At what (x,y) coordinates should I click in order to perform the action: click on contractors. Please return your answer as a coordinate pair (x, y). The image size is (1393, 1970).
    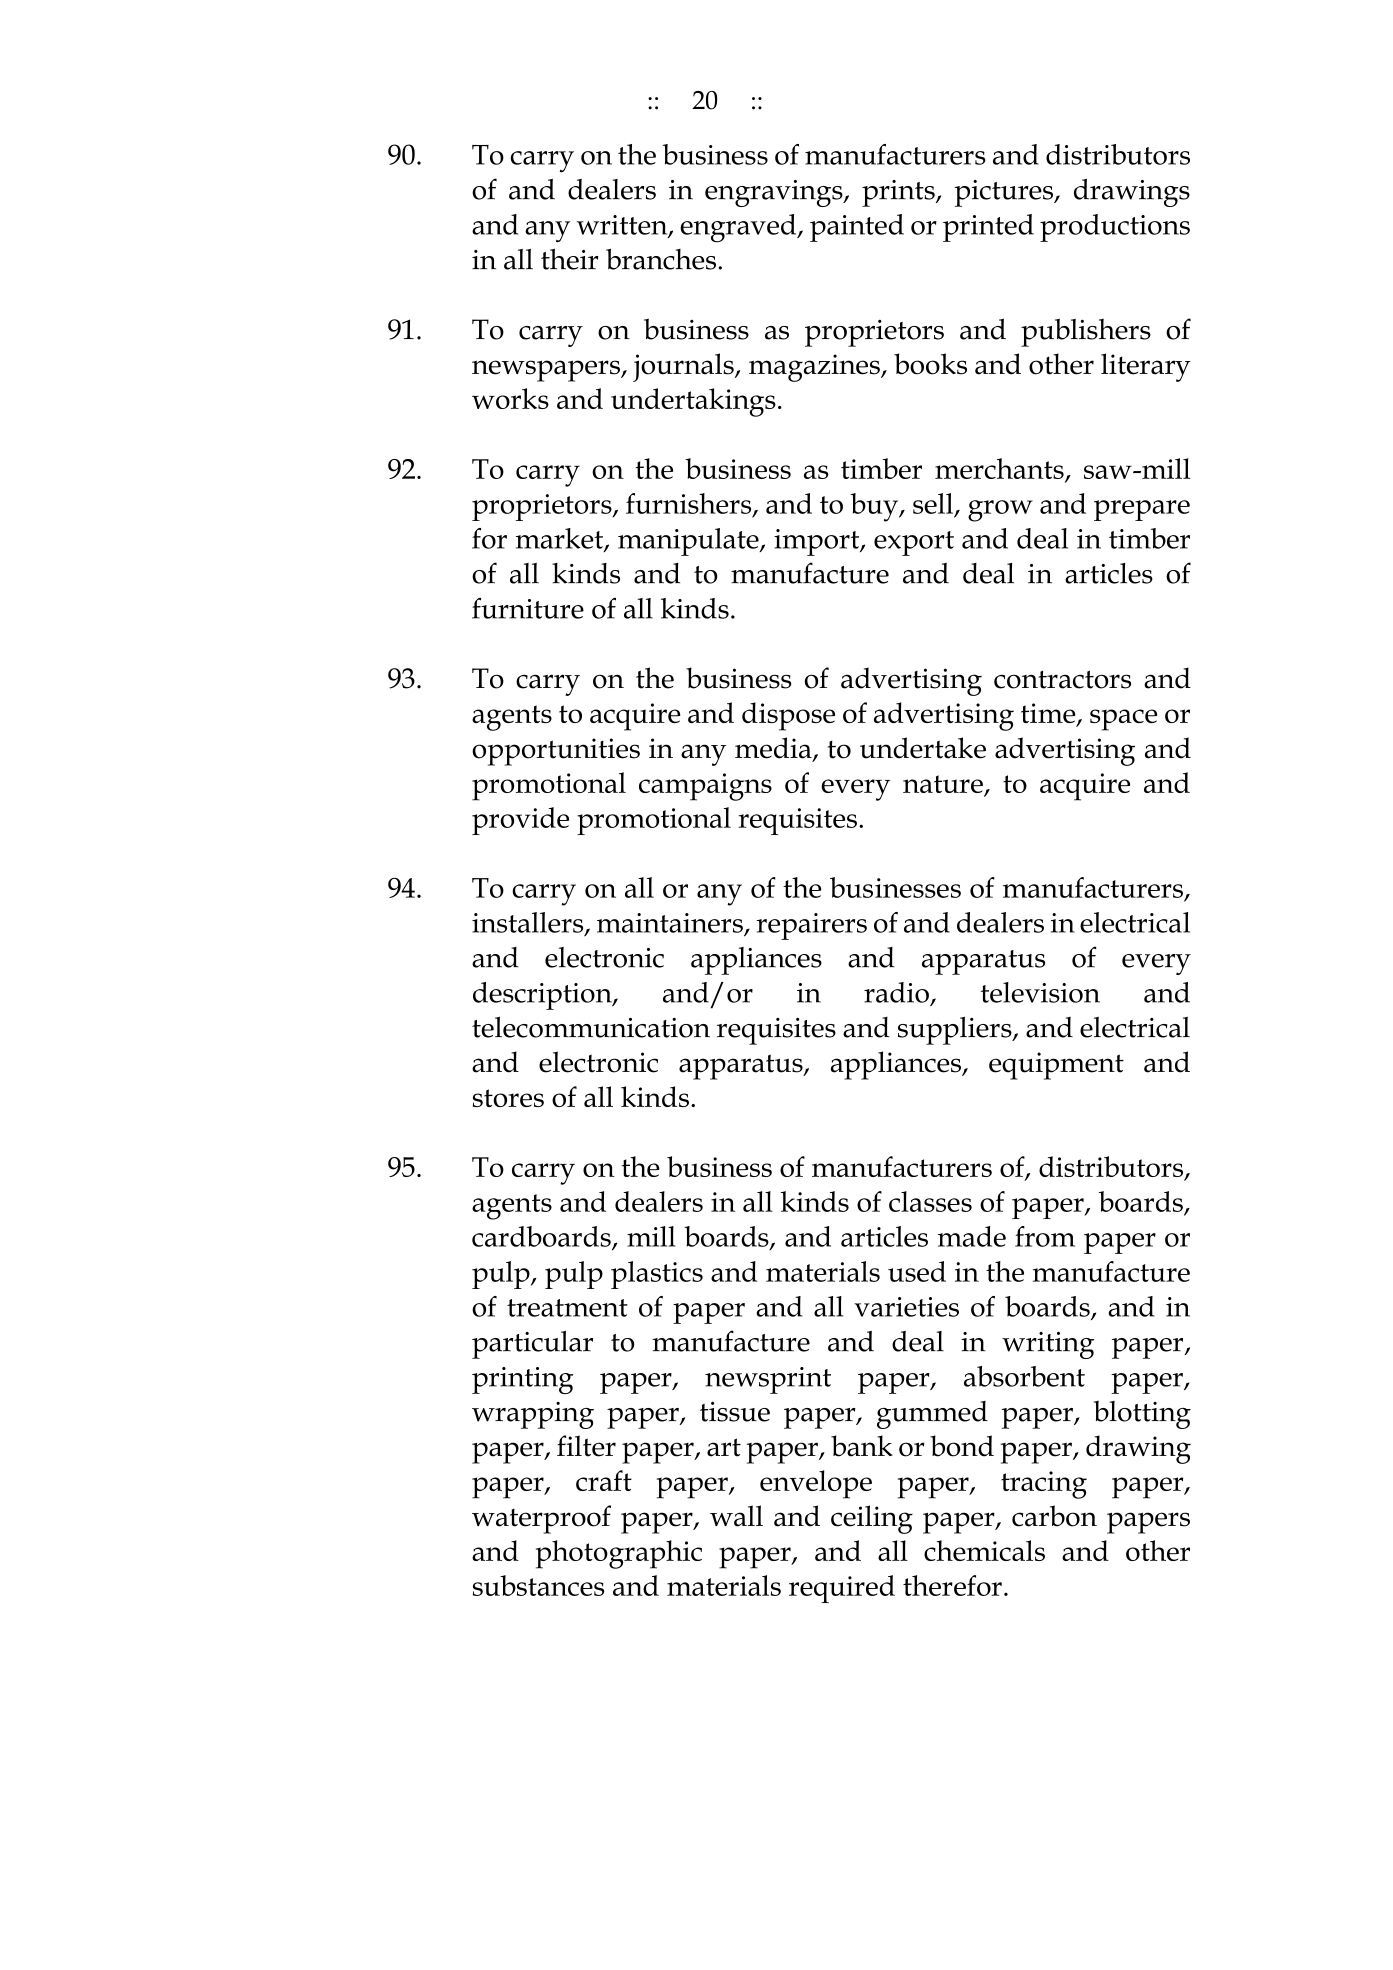
    Looking at the image, I should click on (1062, 679).
